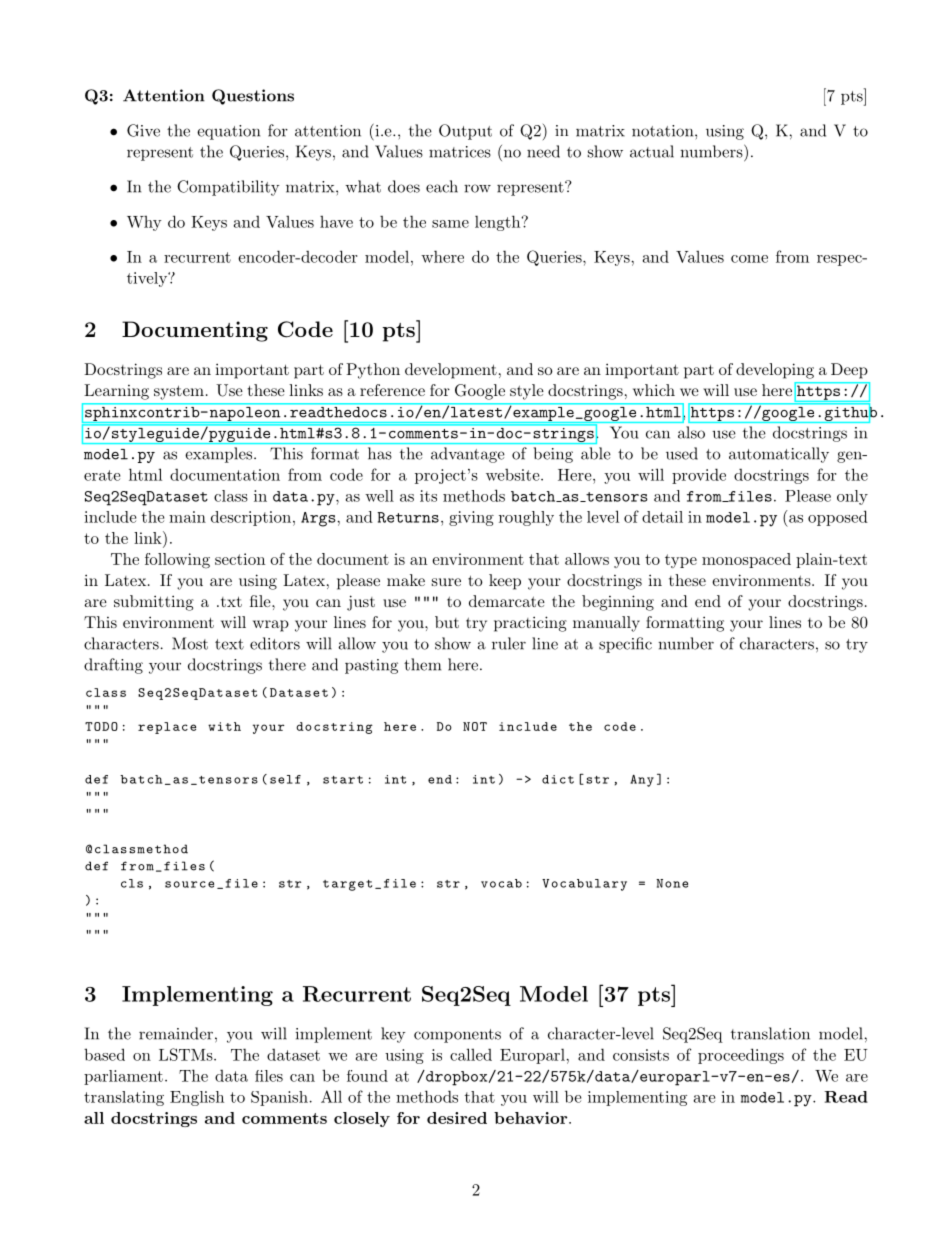  I want to click on monospaced, so click(746, 560).
